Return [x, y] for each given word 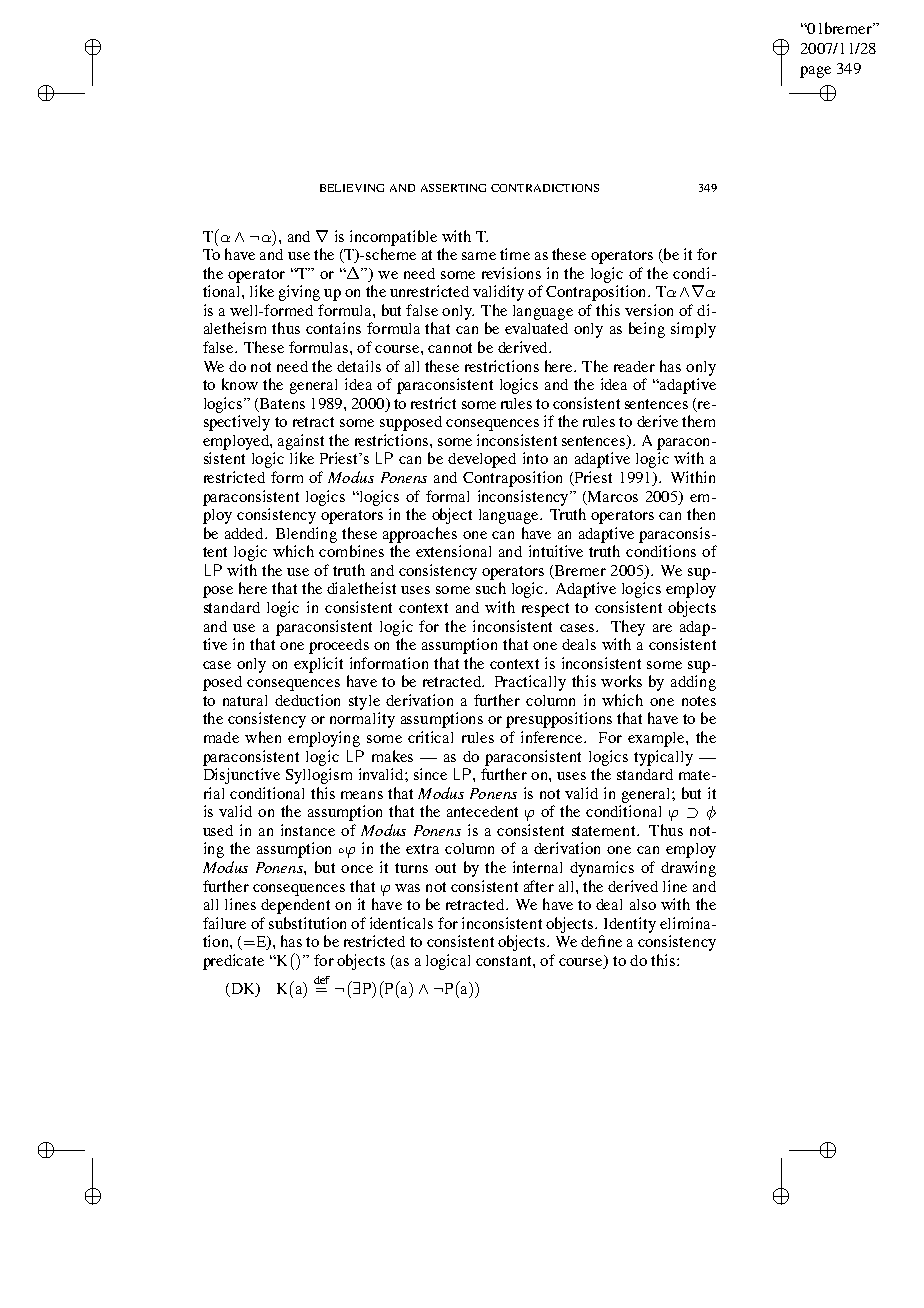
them [698, 421]
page [815, 72]
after [539, 886]
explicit [318, 665]
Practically [530, 683]
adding [693, 683]
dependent [295, 906]
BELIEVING [352, 188]
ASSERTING [453, 188]
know [240, 384]
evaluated [536, 328]
